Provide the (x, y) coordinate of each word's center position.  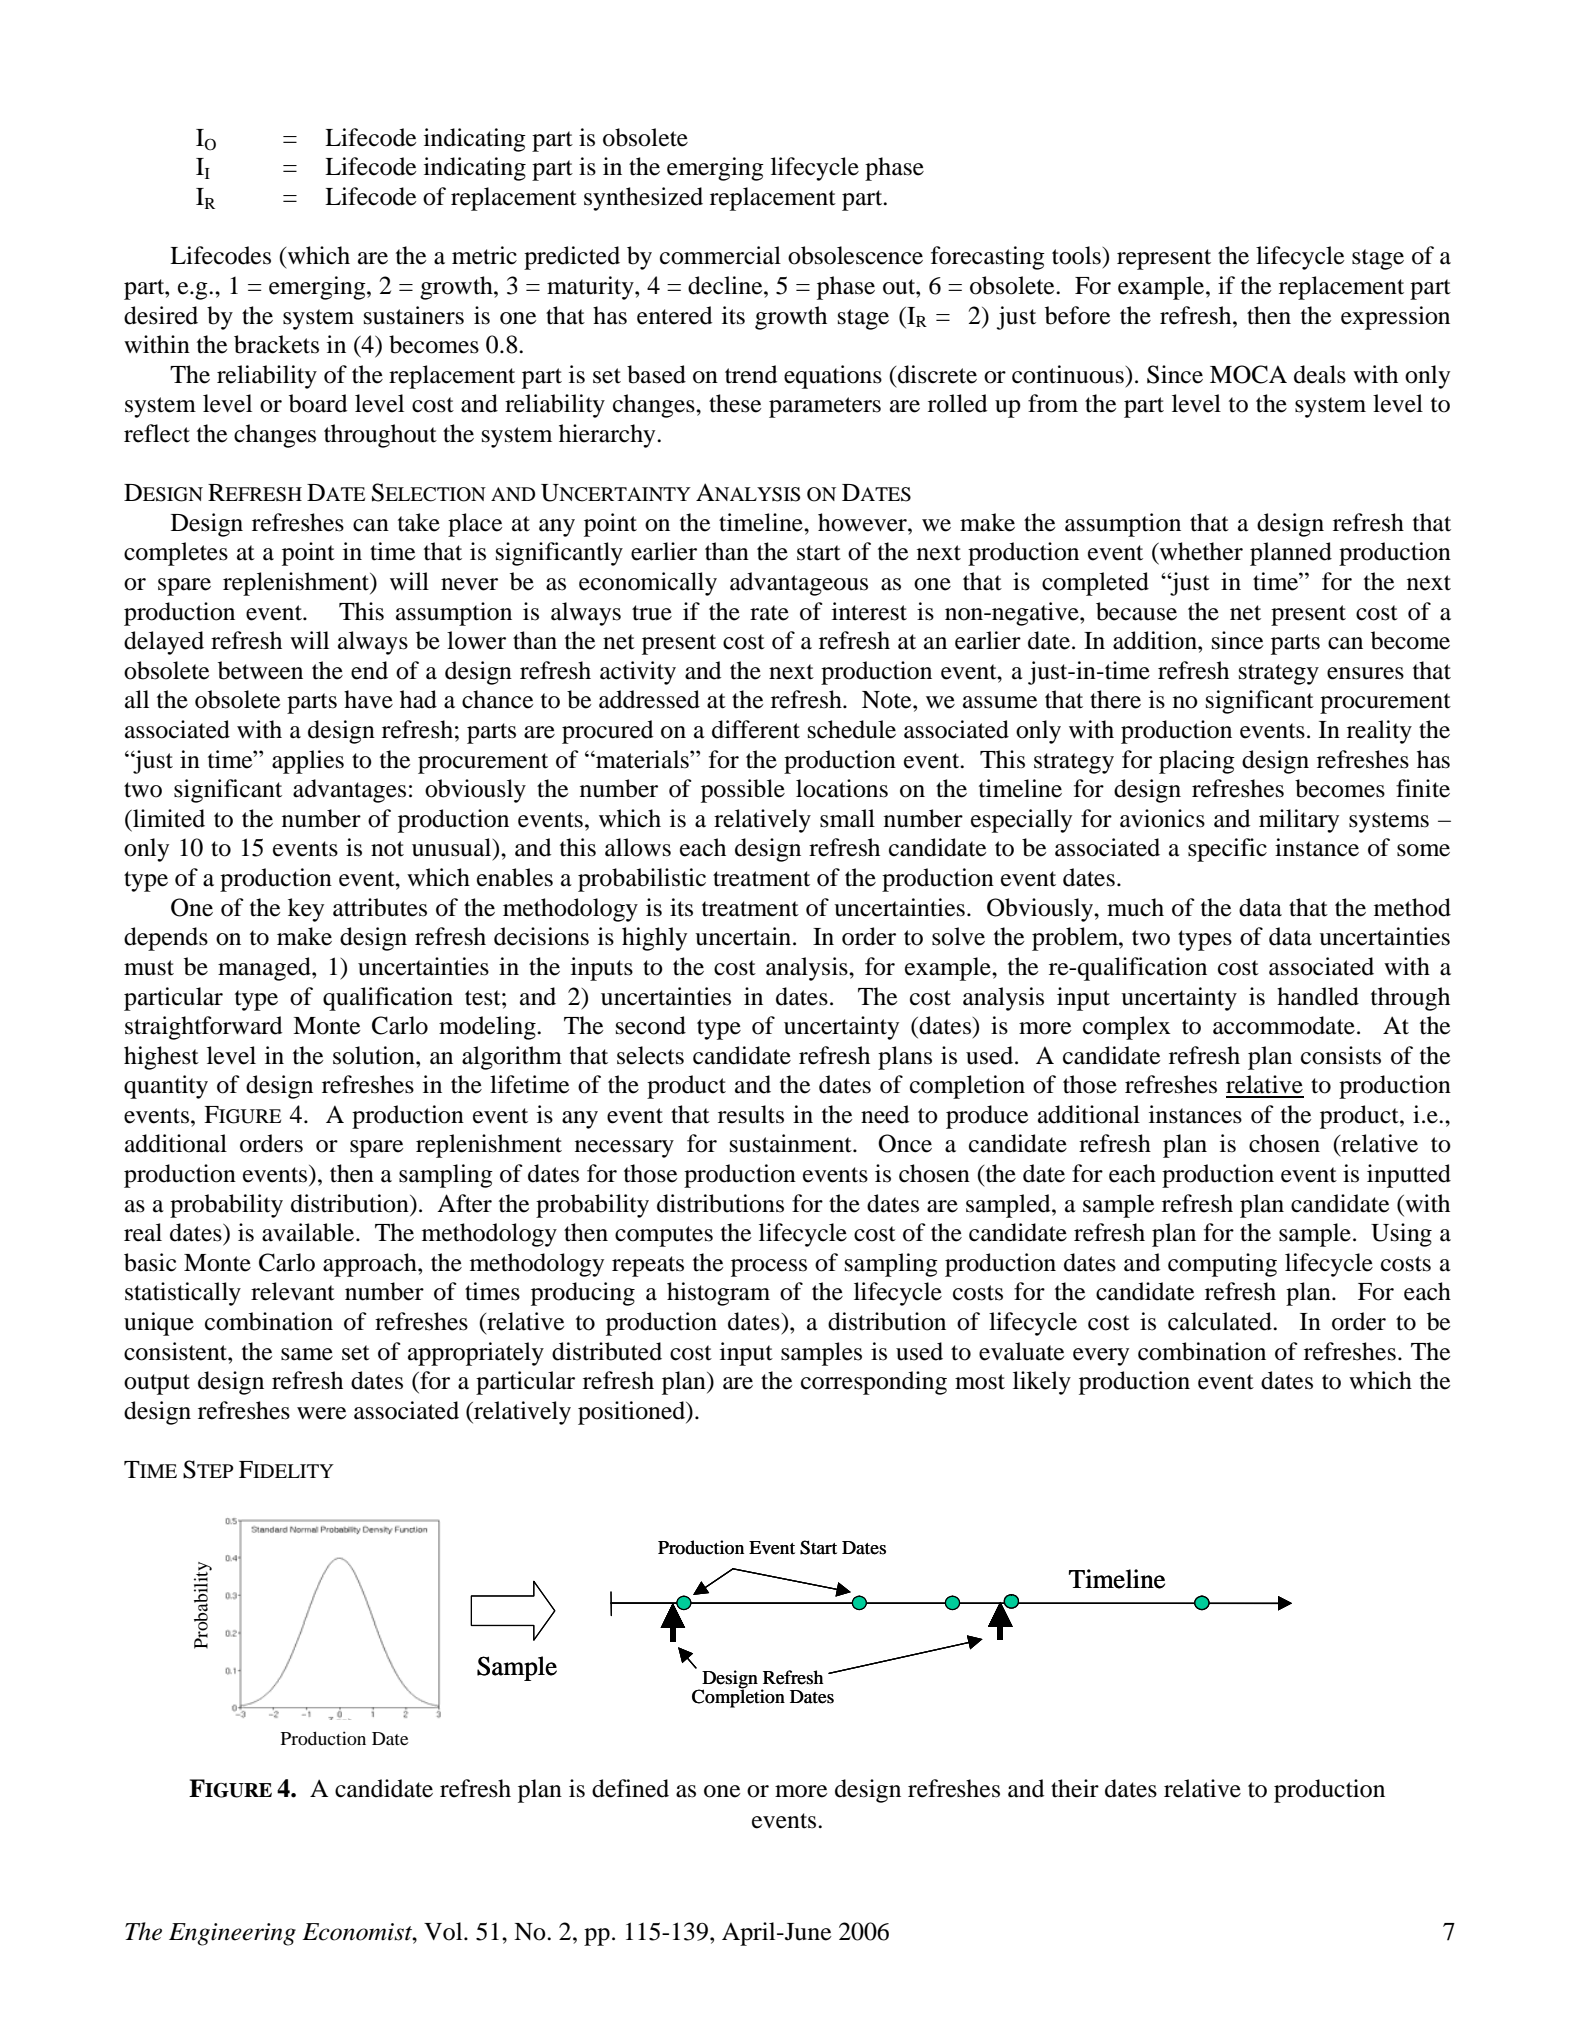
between (260, 670)
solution (375, 1055)
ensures (1365, 673)
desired (161, 315)
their (1075, 1788)
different (756, 729)
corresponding (874, 1383)
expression (1395, 318)
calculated (1221, 1321)
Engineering (232, 1934)
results (751, 1114)
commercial (720, 255)
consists (1341, 1055)
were (321, 1413)
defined (630, 1788)
